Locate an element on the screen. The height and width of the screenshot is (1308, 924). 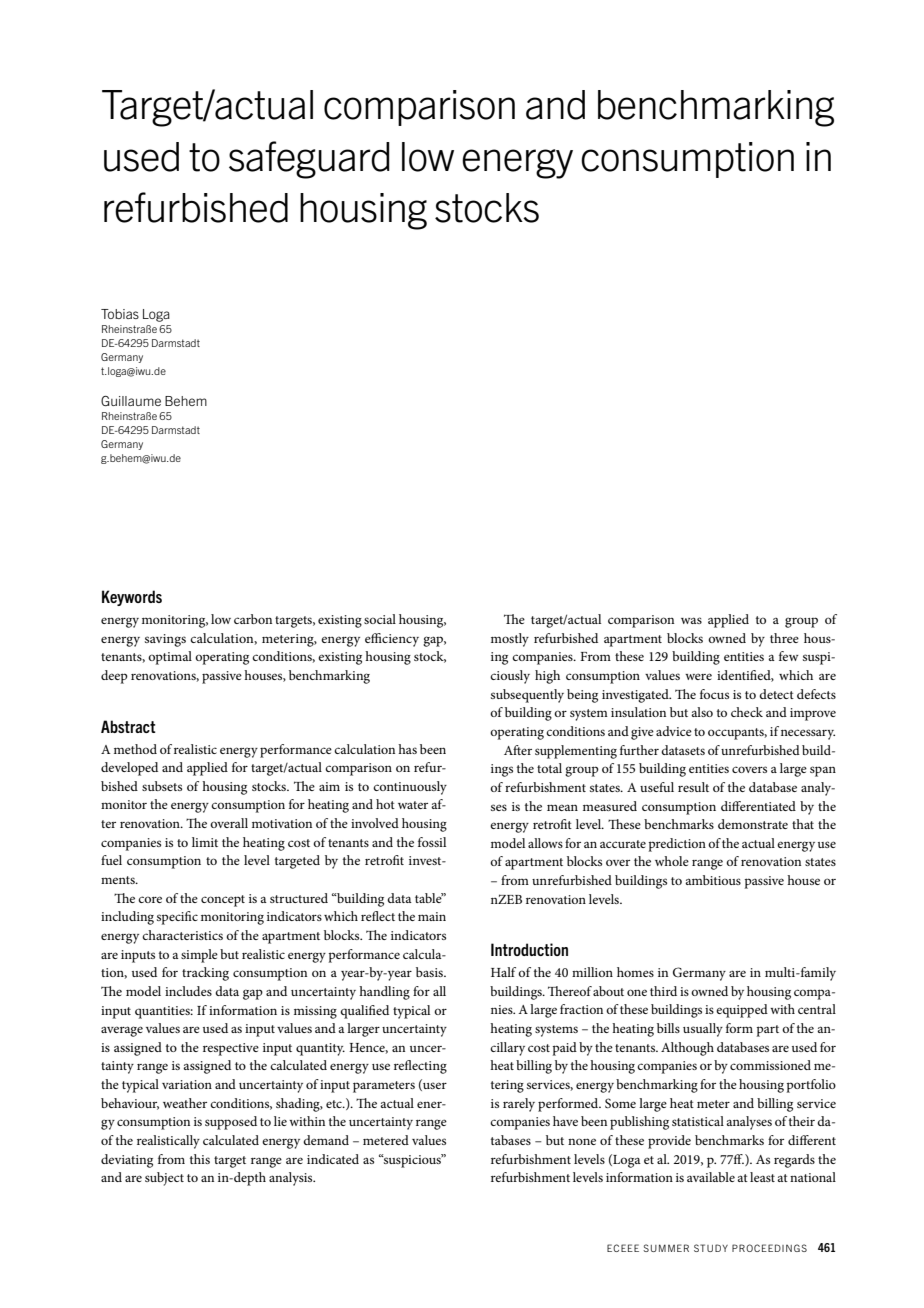
three is located at coordinates (784, 638).
